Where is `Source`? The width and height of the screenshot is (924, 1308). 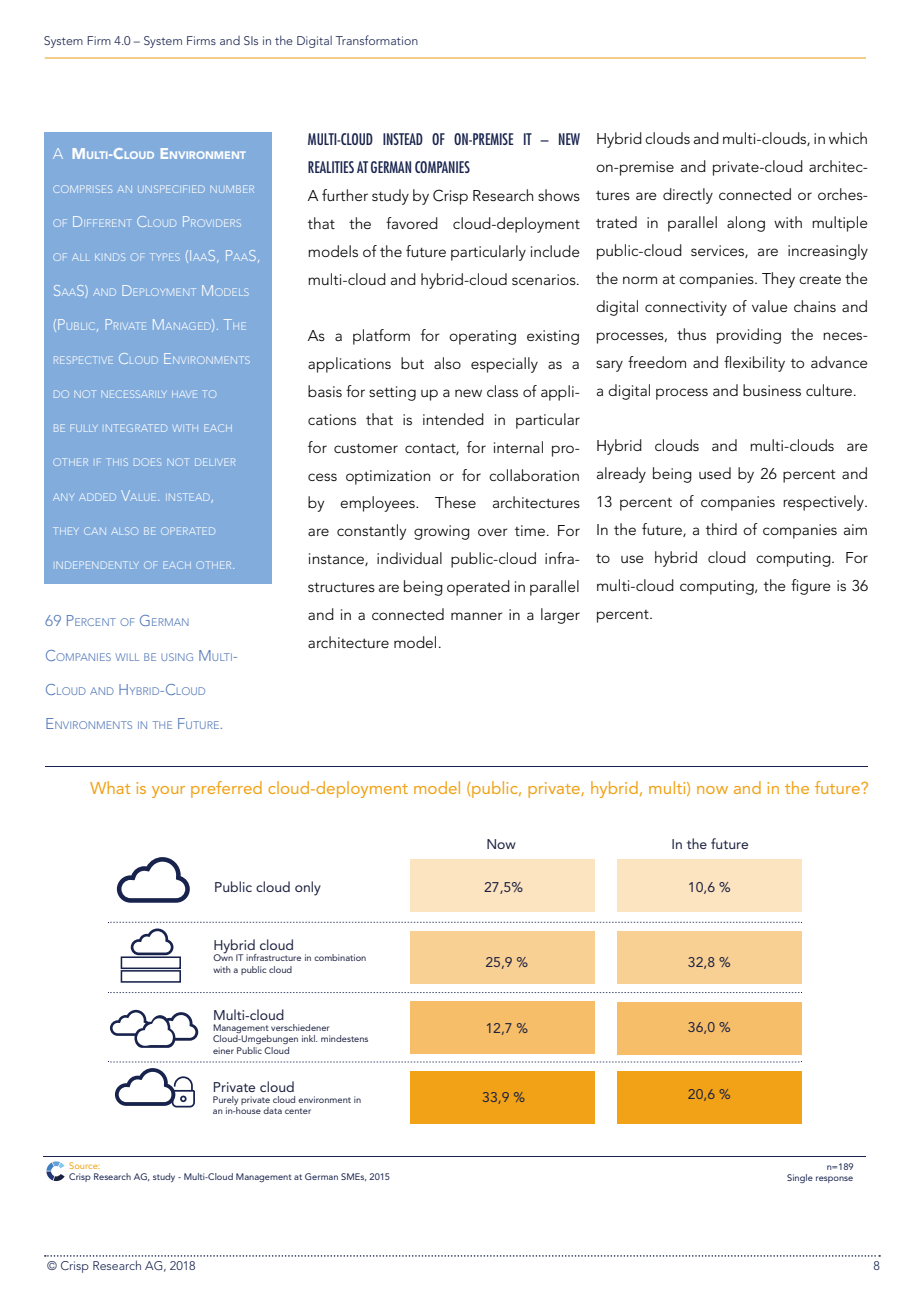
Source is located at coordinates (84, 1165).
